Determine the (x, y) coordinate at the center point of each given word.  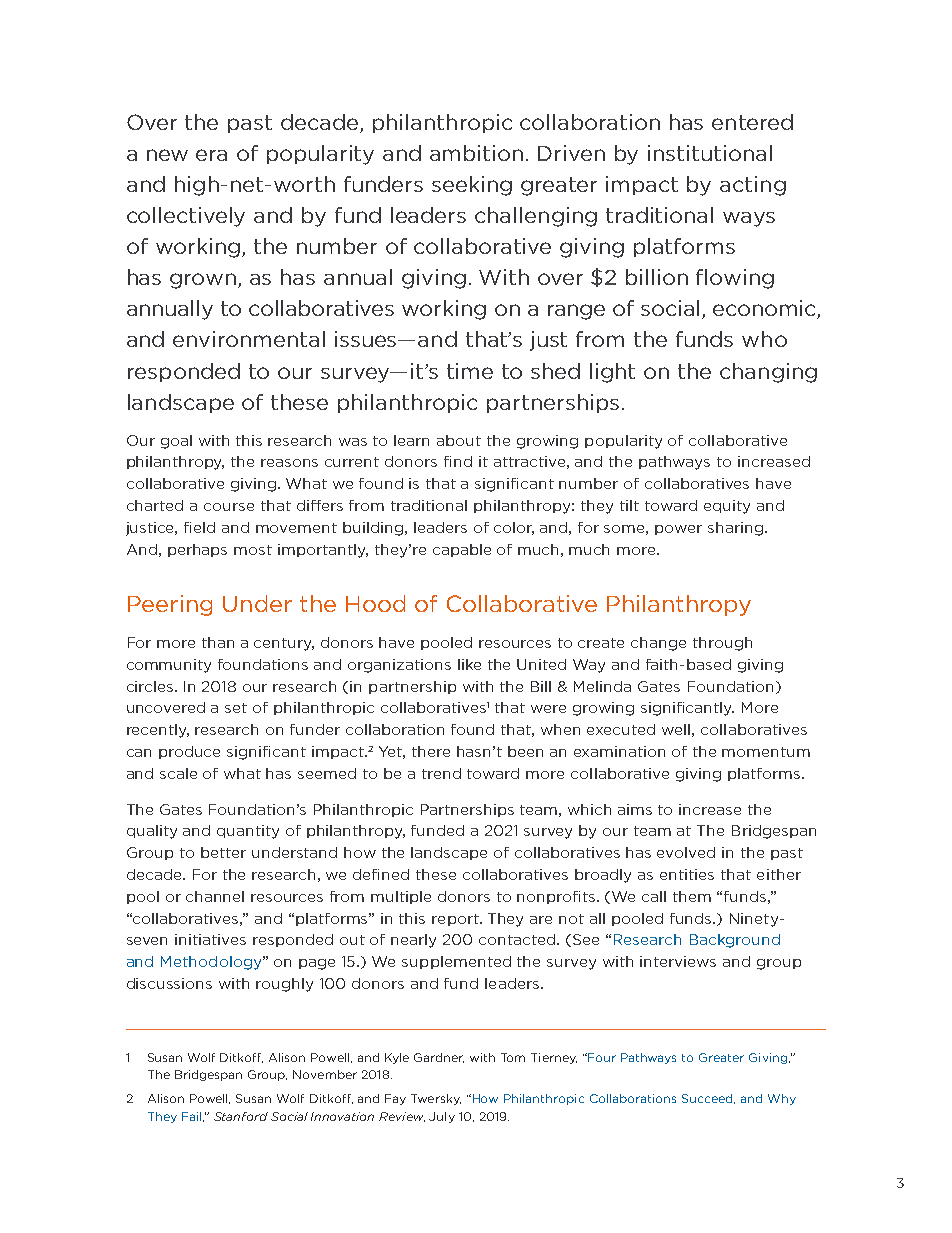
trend (441, 773)
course (229, 507)
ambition (476, 153)
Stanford (241, 1116)
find (458, 461)
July (442, 1117)
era (211, 155)
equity (727, 507)
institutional (710, 153)
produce (189, 752)
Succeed (708, 1099)
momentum (766, 752)
